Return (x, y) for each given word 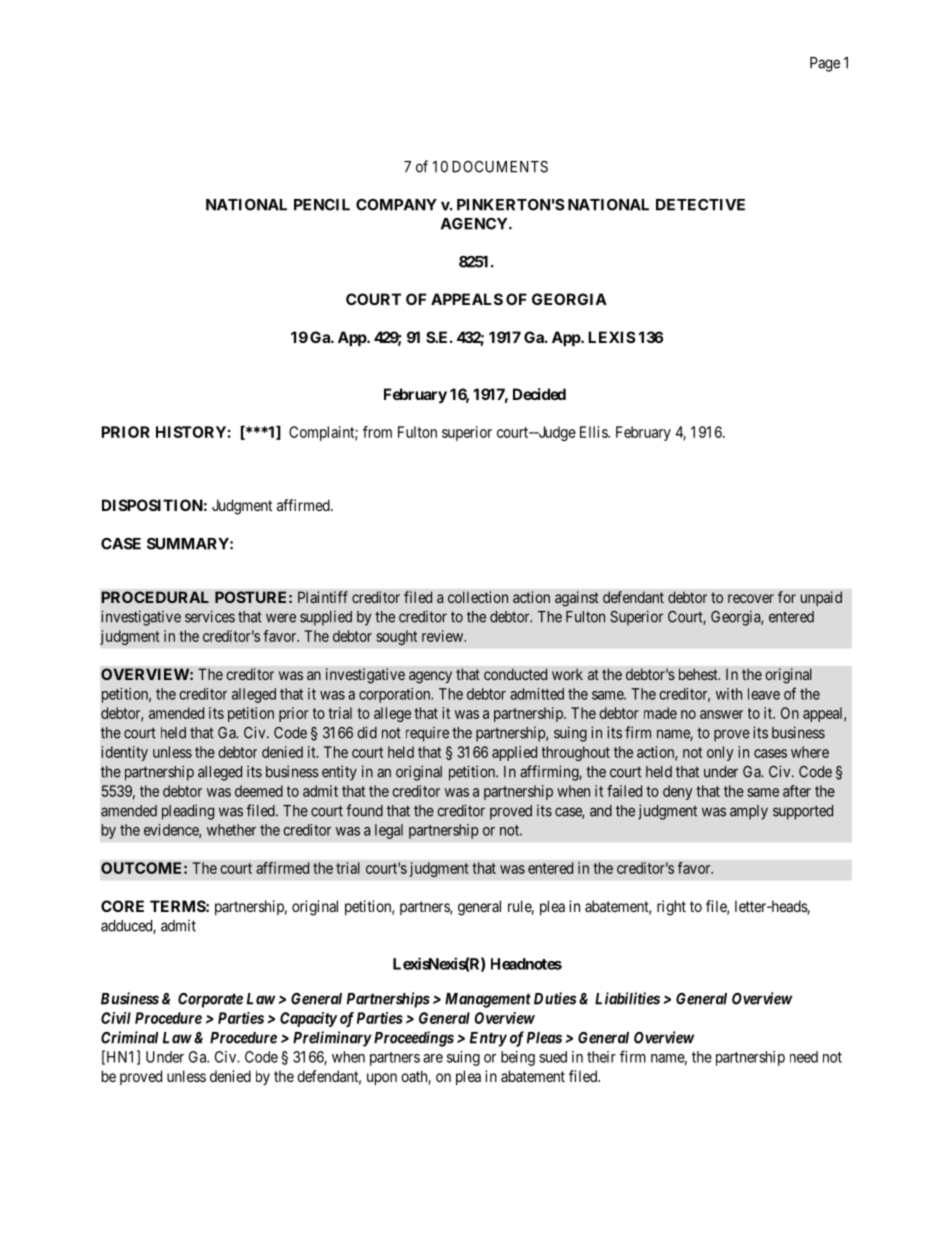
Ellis (594, 432)
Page (825, 64)
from (377, 432)
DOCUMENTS (500, 167)
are (433, 1058)
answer (721, 714)
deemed (259, 791)
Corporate (210, 1000)
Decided (539, 394)
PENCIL (322, 205)
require (427, 734)
